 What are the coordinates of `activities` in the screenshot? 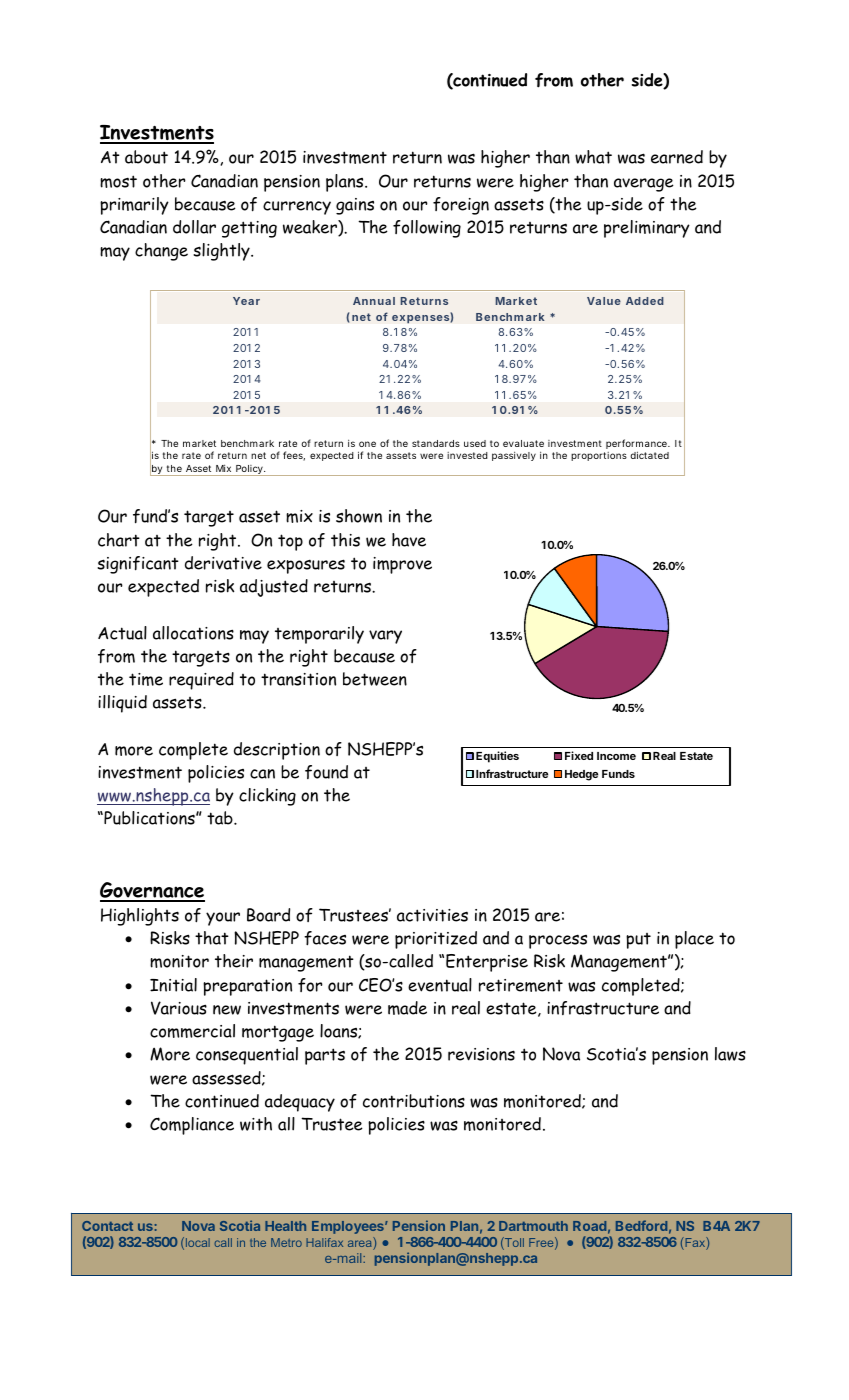 It's located at (432, 915).
